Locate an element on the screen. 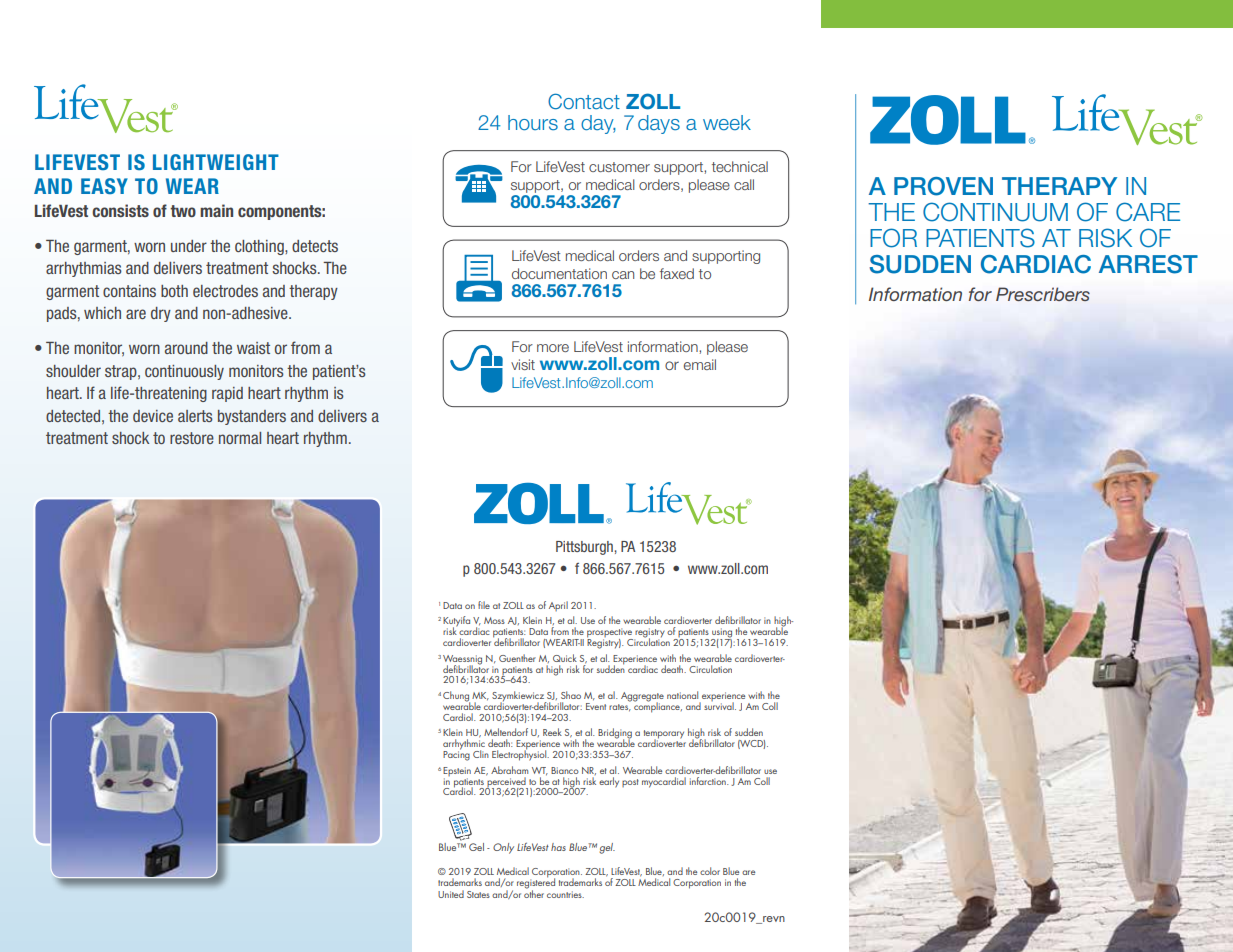  restore is located at coordinates (192, 438).
